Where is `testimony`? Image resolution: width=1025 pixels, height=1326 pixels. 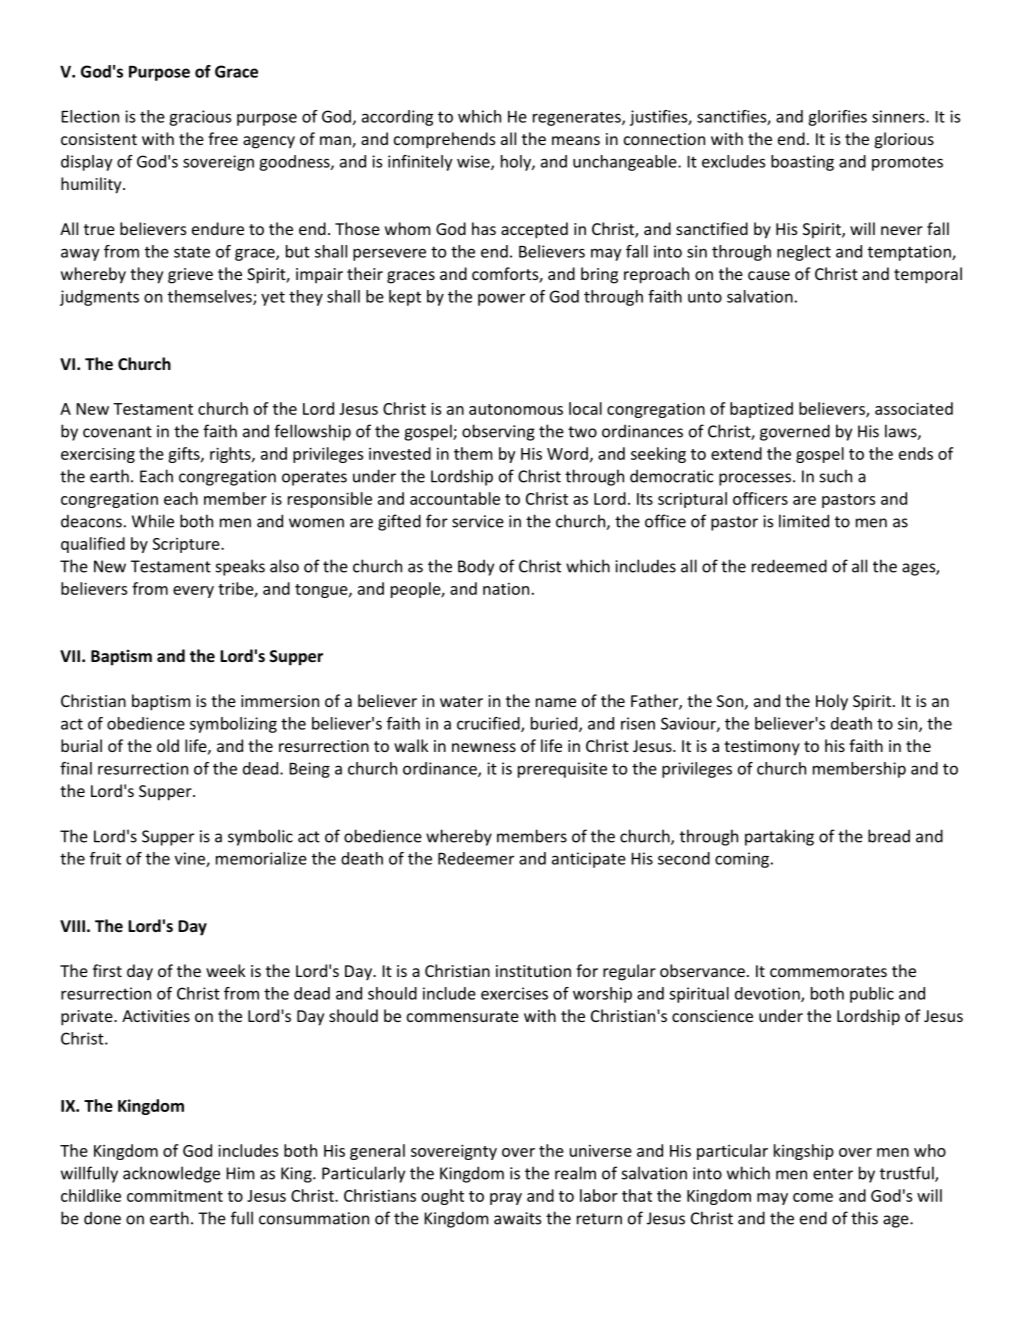
testimony is located at coordinates (762, 748).
